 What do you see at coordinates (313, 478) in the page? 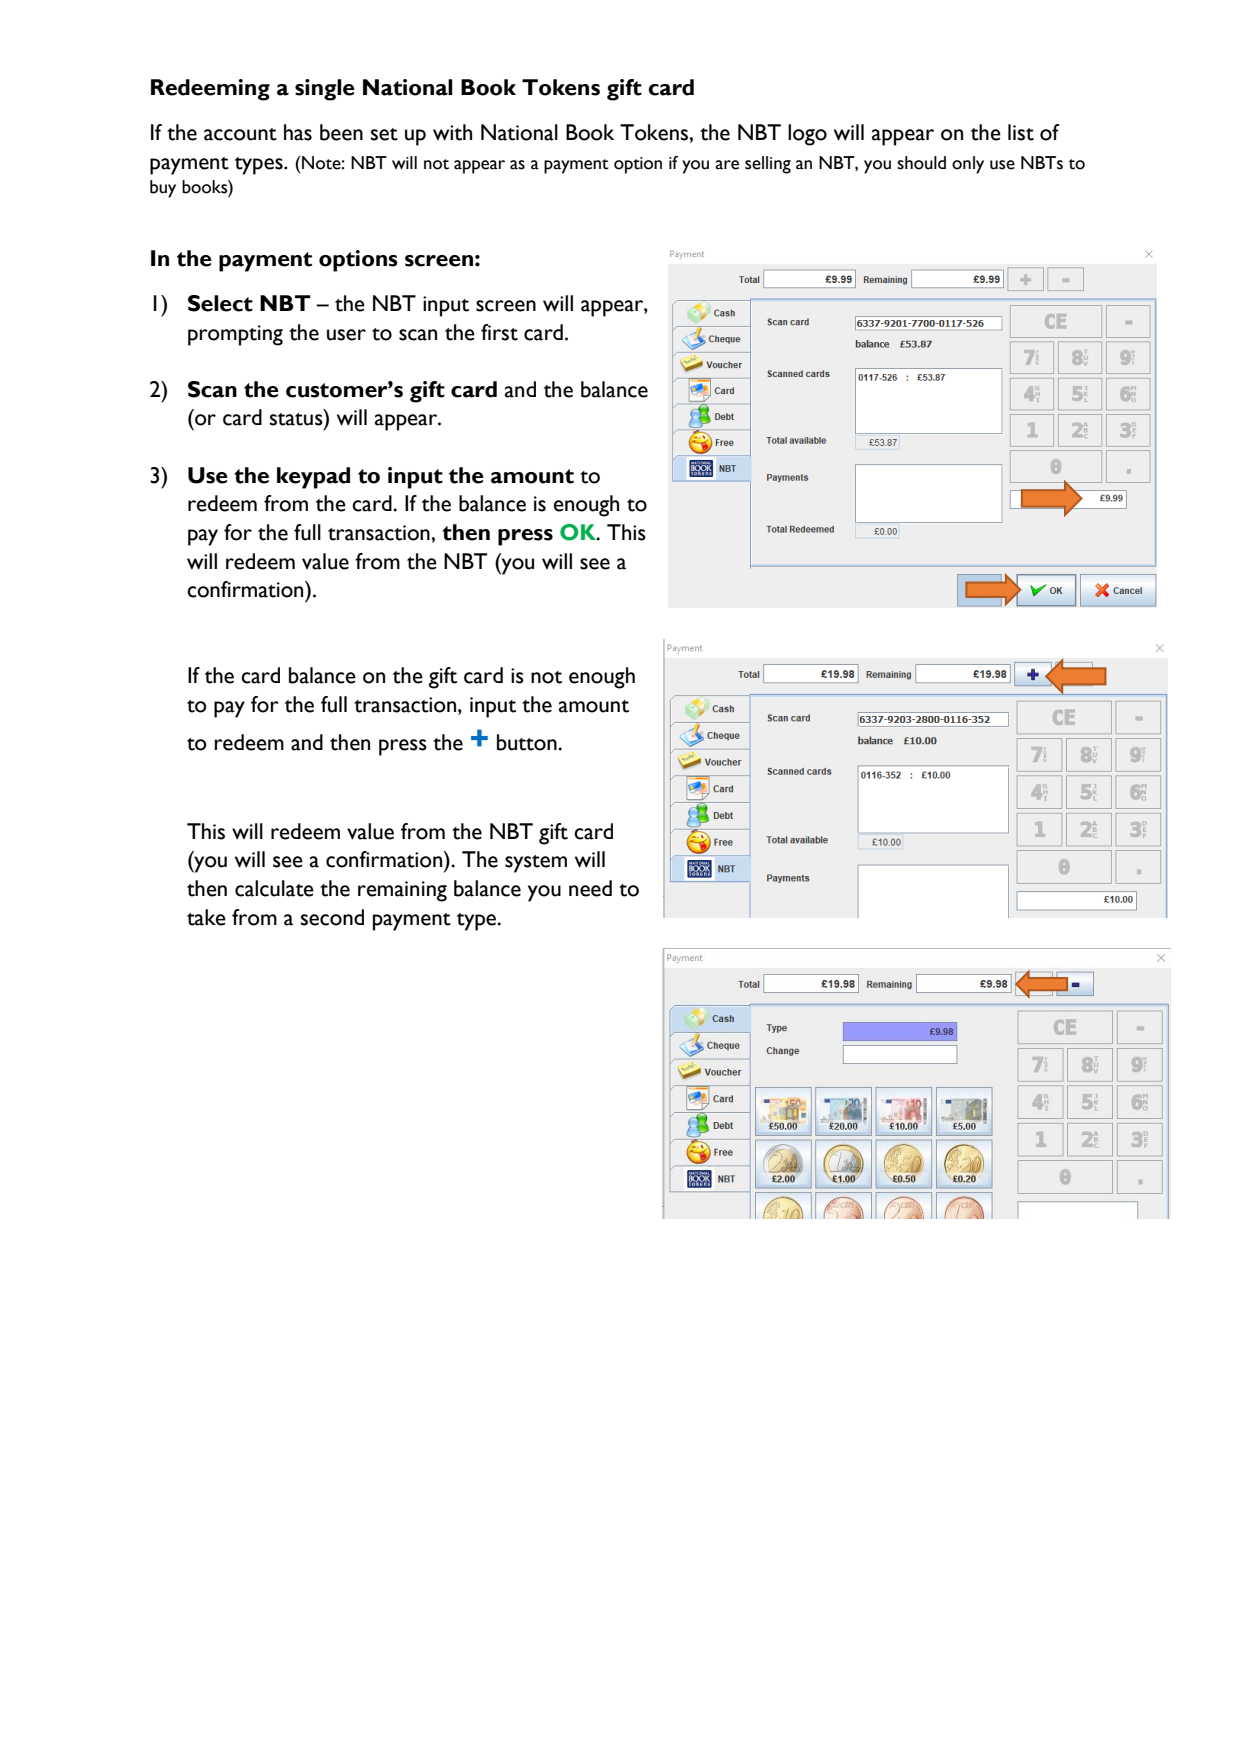
I see `keypad` at bounding box center [313, 478].
